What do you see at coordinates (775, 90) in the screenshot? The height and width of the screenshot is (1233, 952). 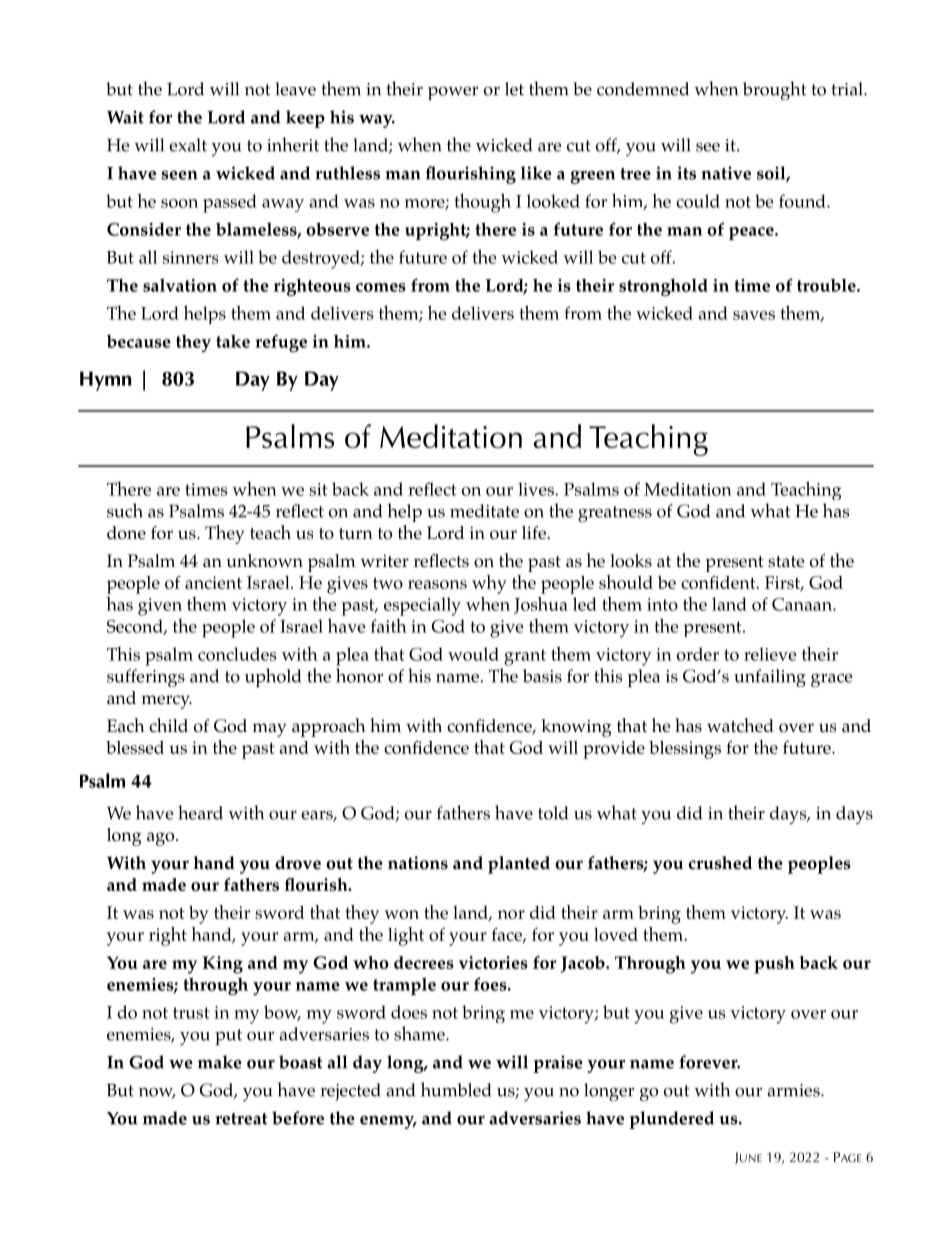 I see `brought` at bounding box center [775, 90].
